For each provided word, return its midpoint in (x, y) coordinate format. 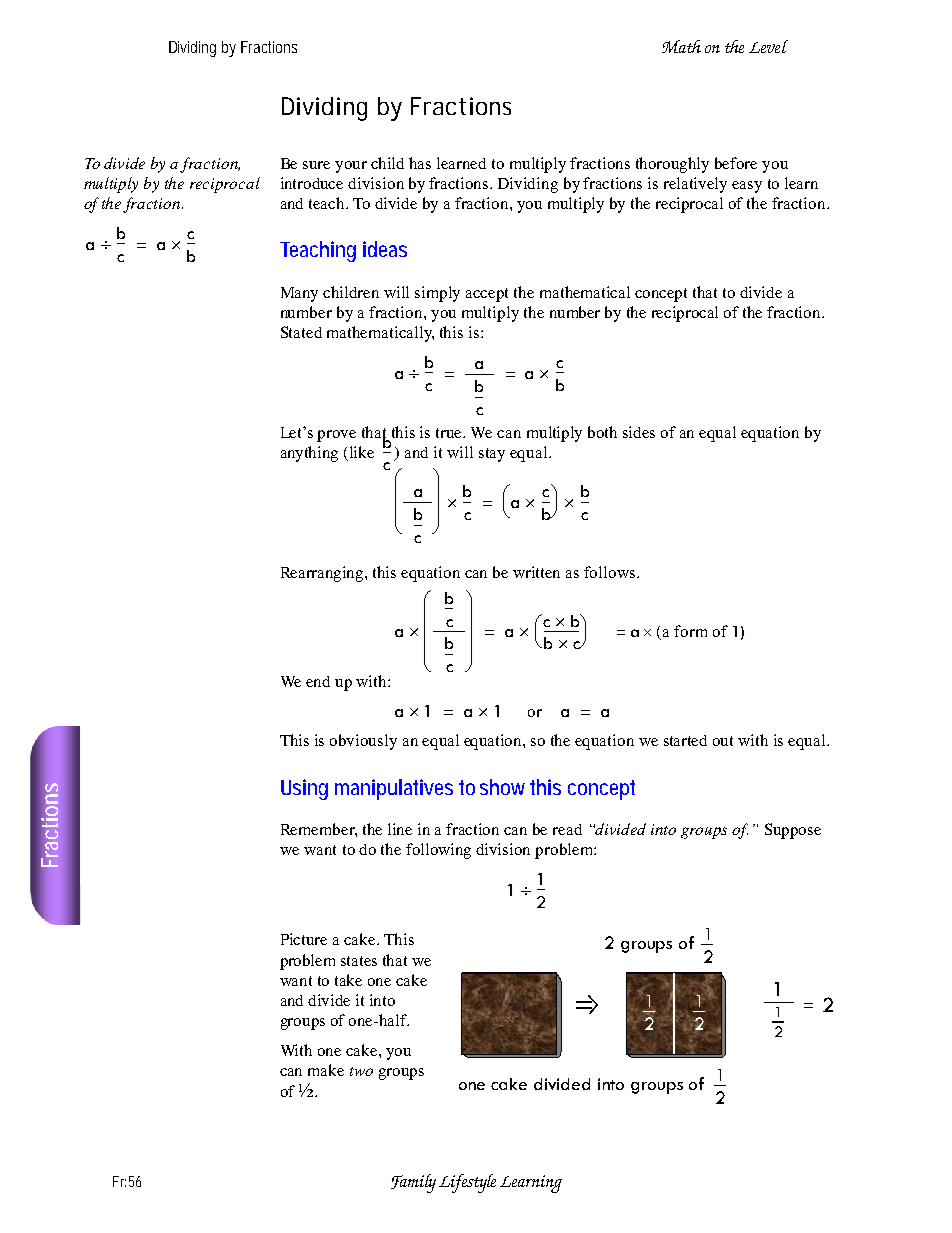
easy (747, 187)
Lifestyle (467, 1183)
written (536, 572)
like (362, 452)
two (361, 1071)
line (400, 829)
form (690, 631)
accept (487, 295)
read (567, 829)
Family (413, 1183)
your (351, 167)
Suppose (793, 831)
